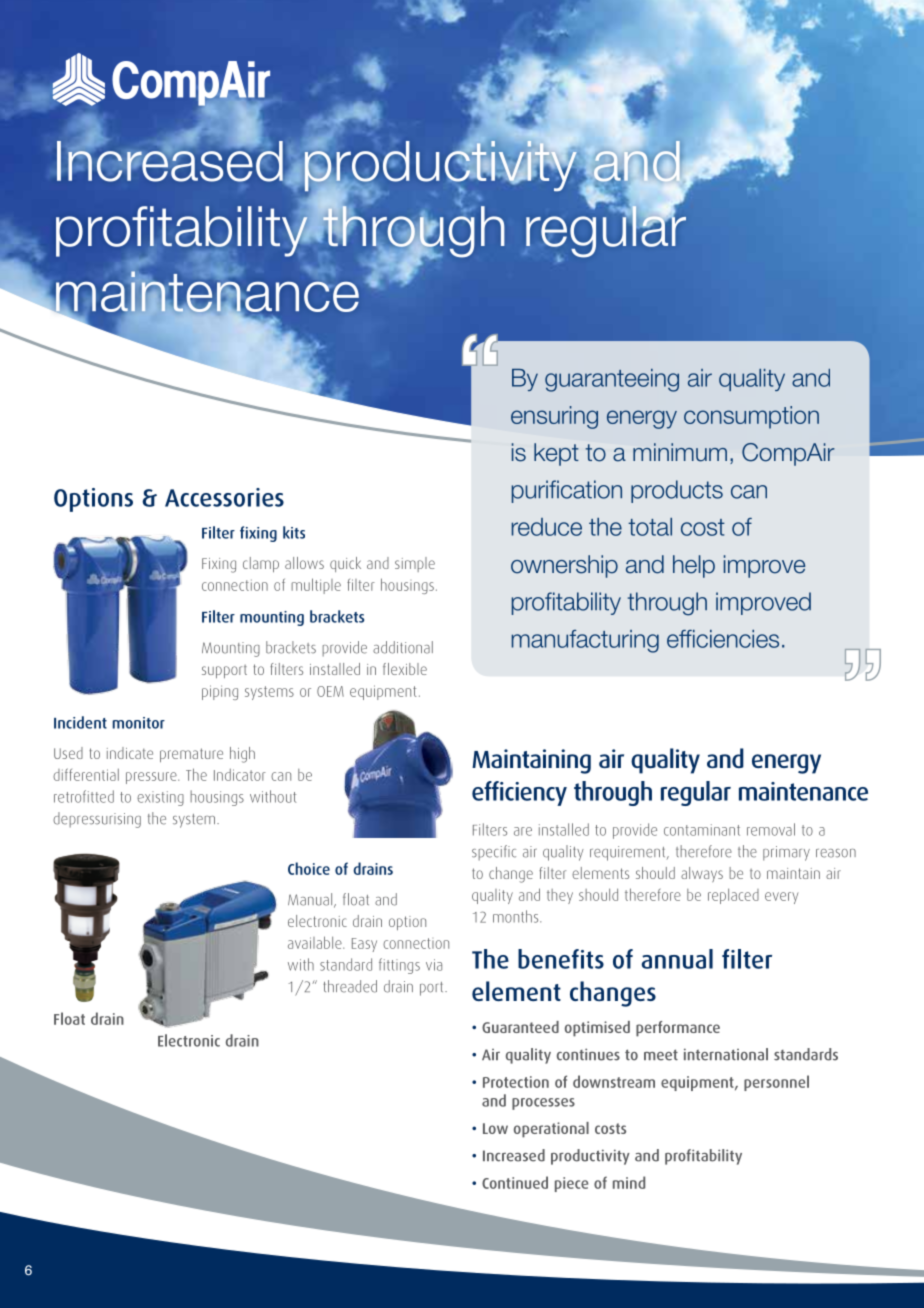 The width and height of the page is (924, 1308). Describe the element at coordinates (261, 564) in the page. I see `clamp` at that location.
